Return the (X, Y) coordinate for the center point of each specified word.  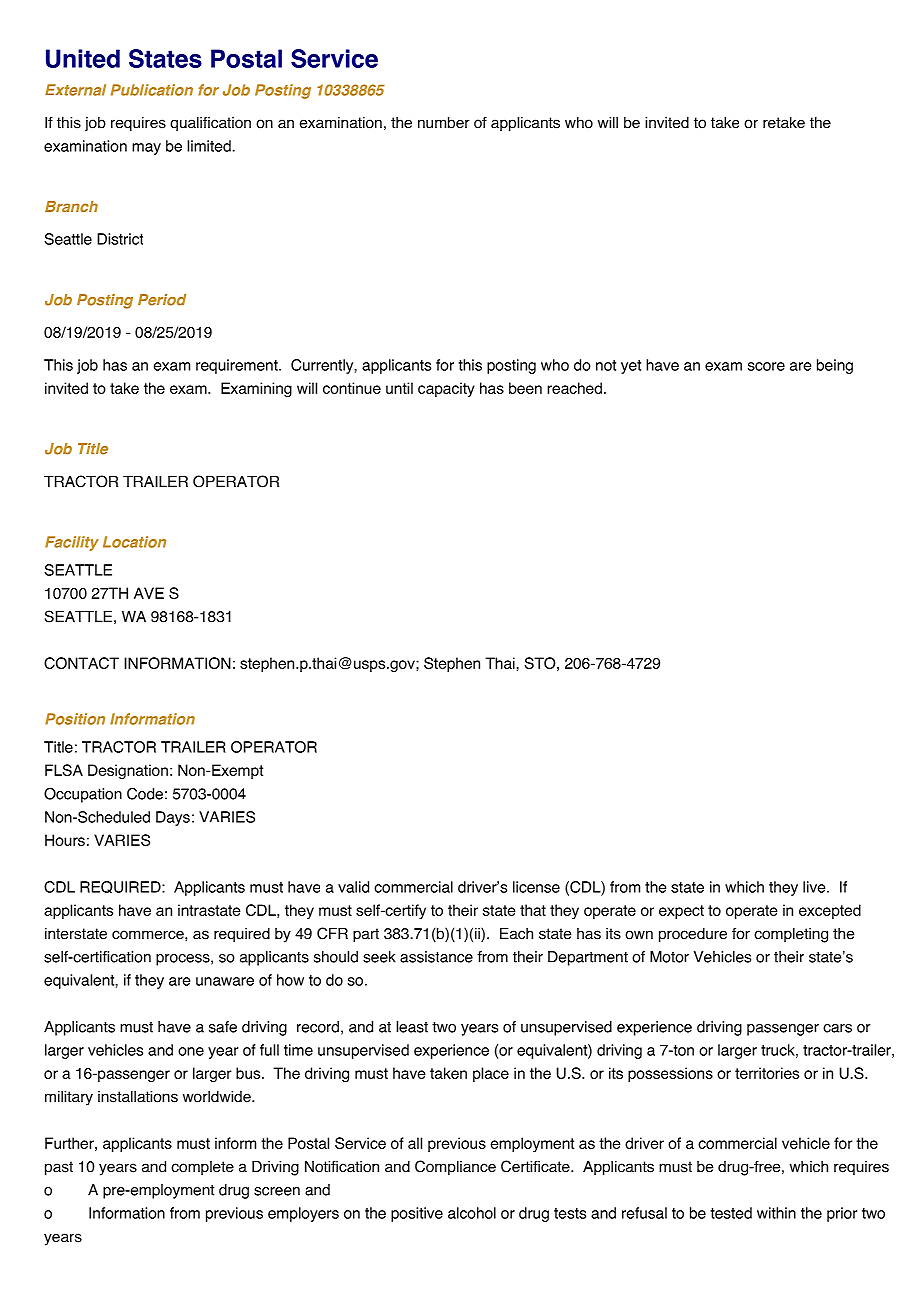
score (766, 366)
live (815, 887)
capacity (446, 389)
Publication (152, 90)
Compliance (455, 1168)
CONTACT (81, 663)
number (444, 123)
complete (202, 1168)
